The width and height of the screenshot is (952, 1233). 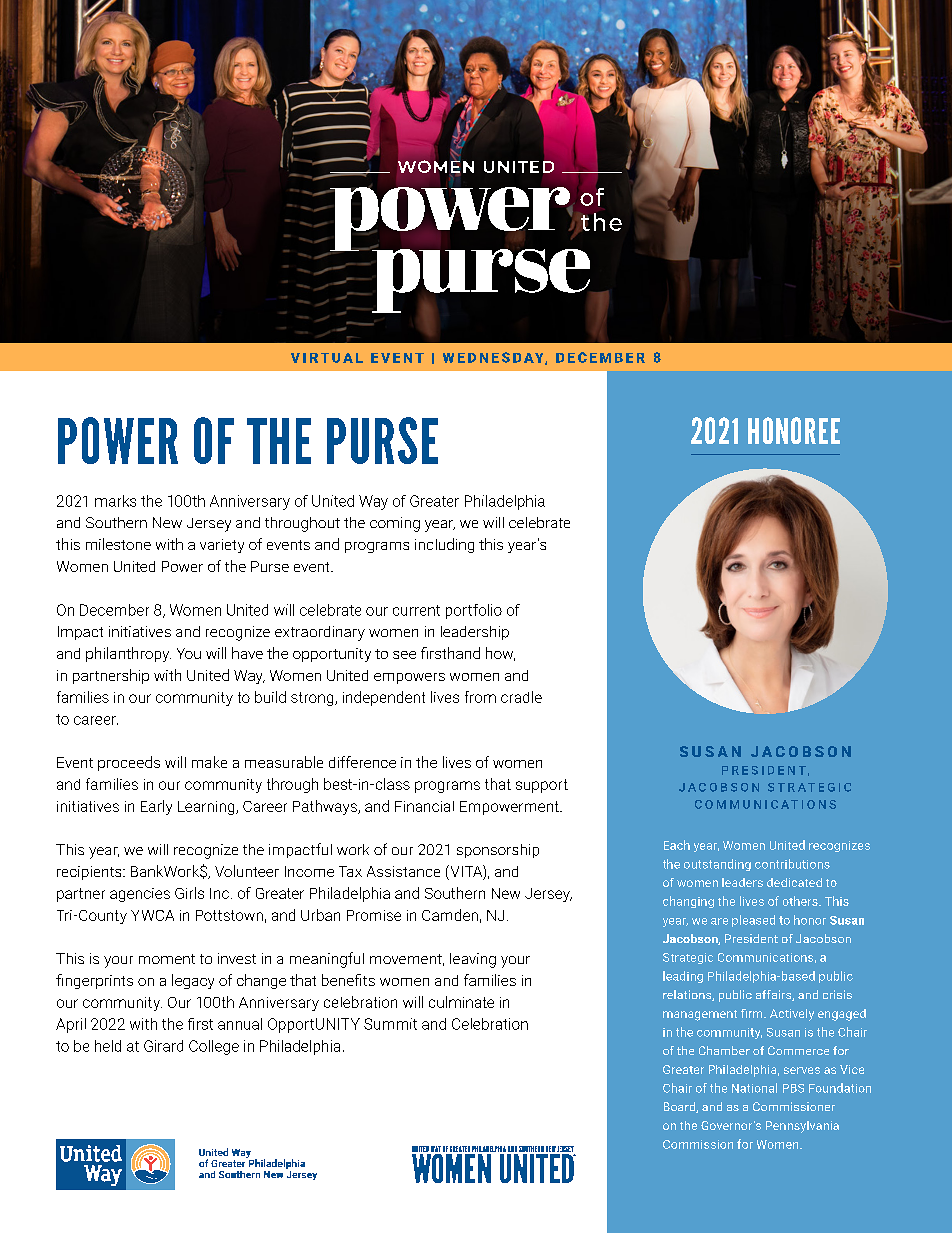 I want to click on Early, so click(x=156, y=807).
